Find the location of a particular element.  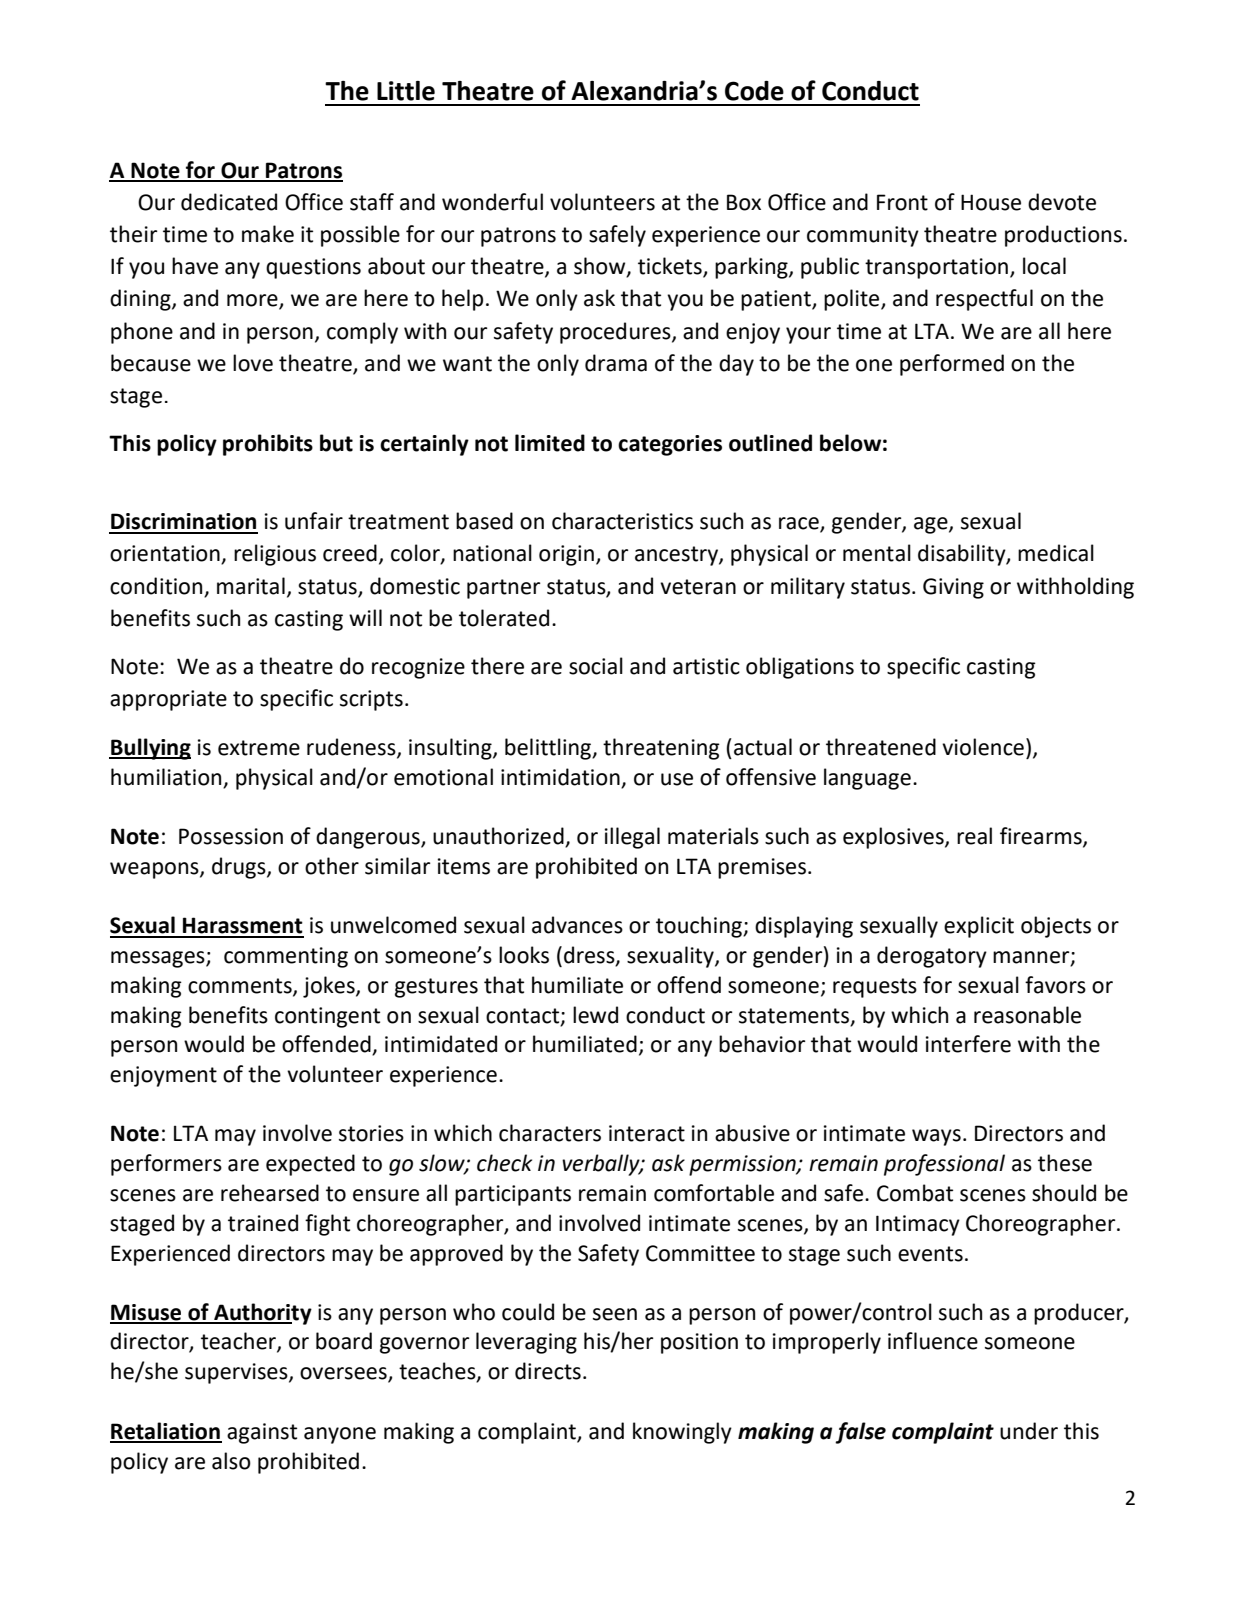

Giving is located at coordinates (953, 588).
